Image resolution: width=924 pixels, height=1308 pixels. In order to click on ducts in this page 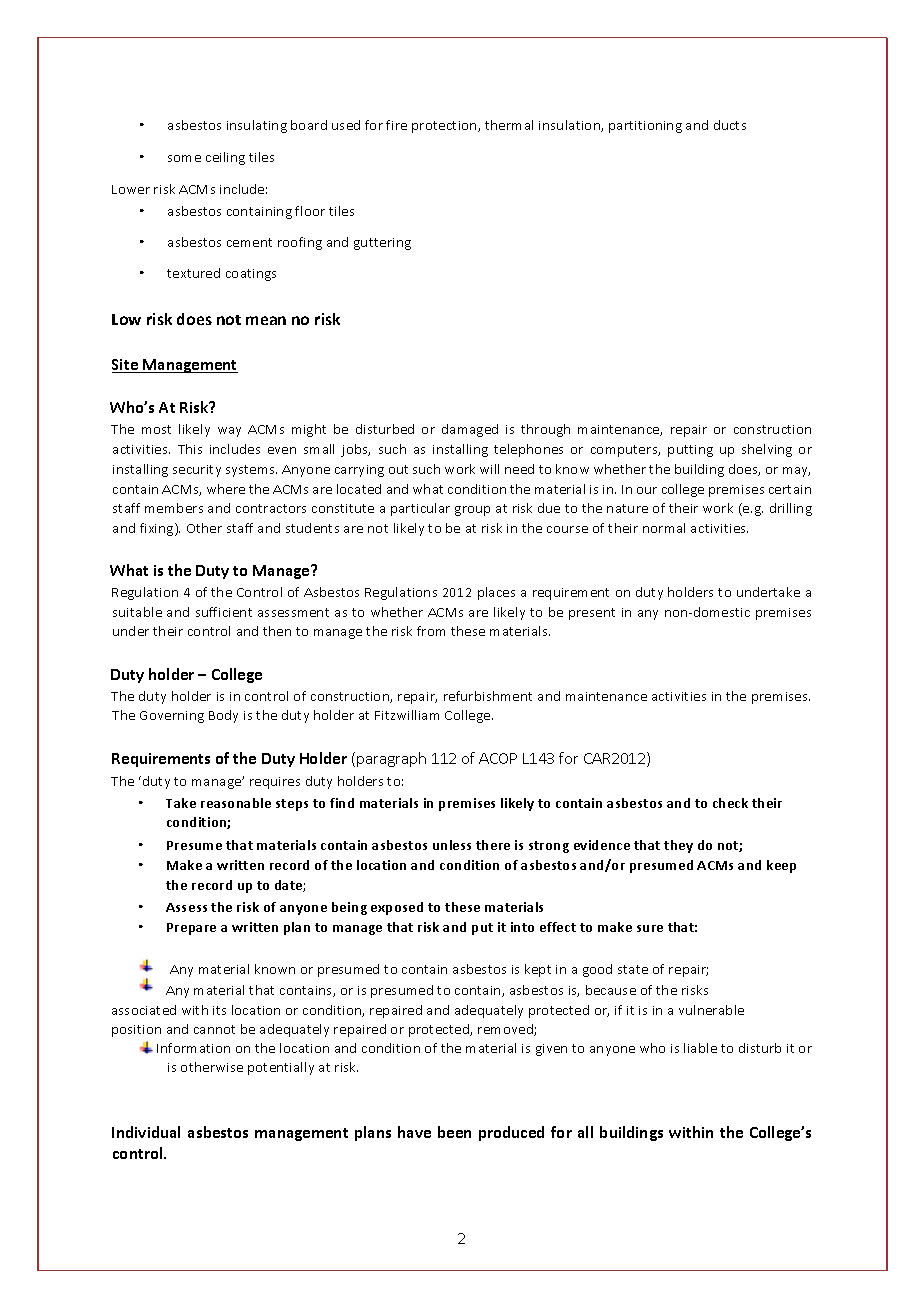, I will do `click(730, 125)`.
